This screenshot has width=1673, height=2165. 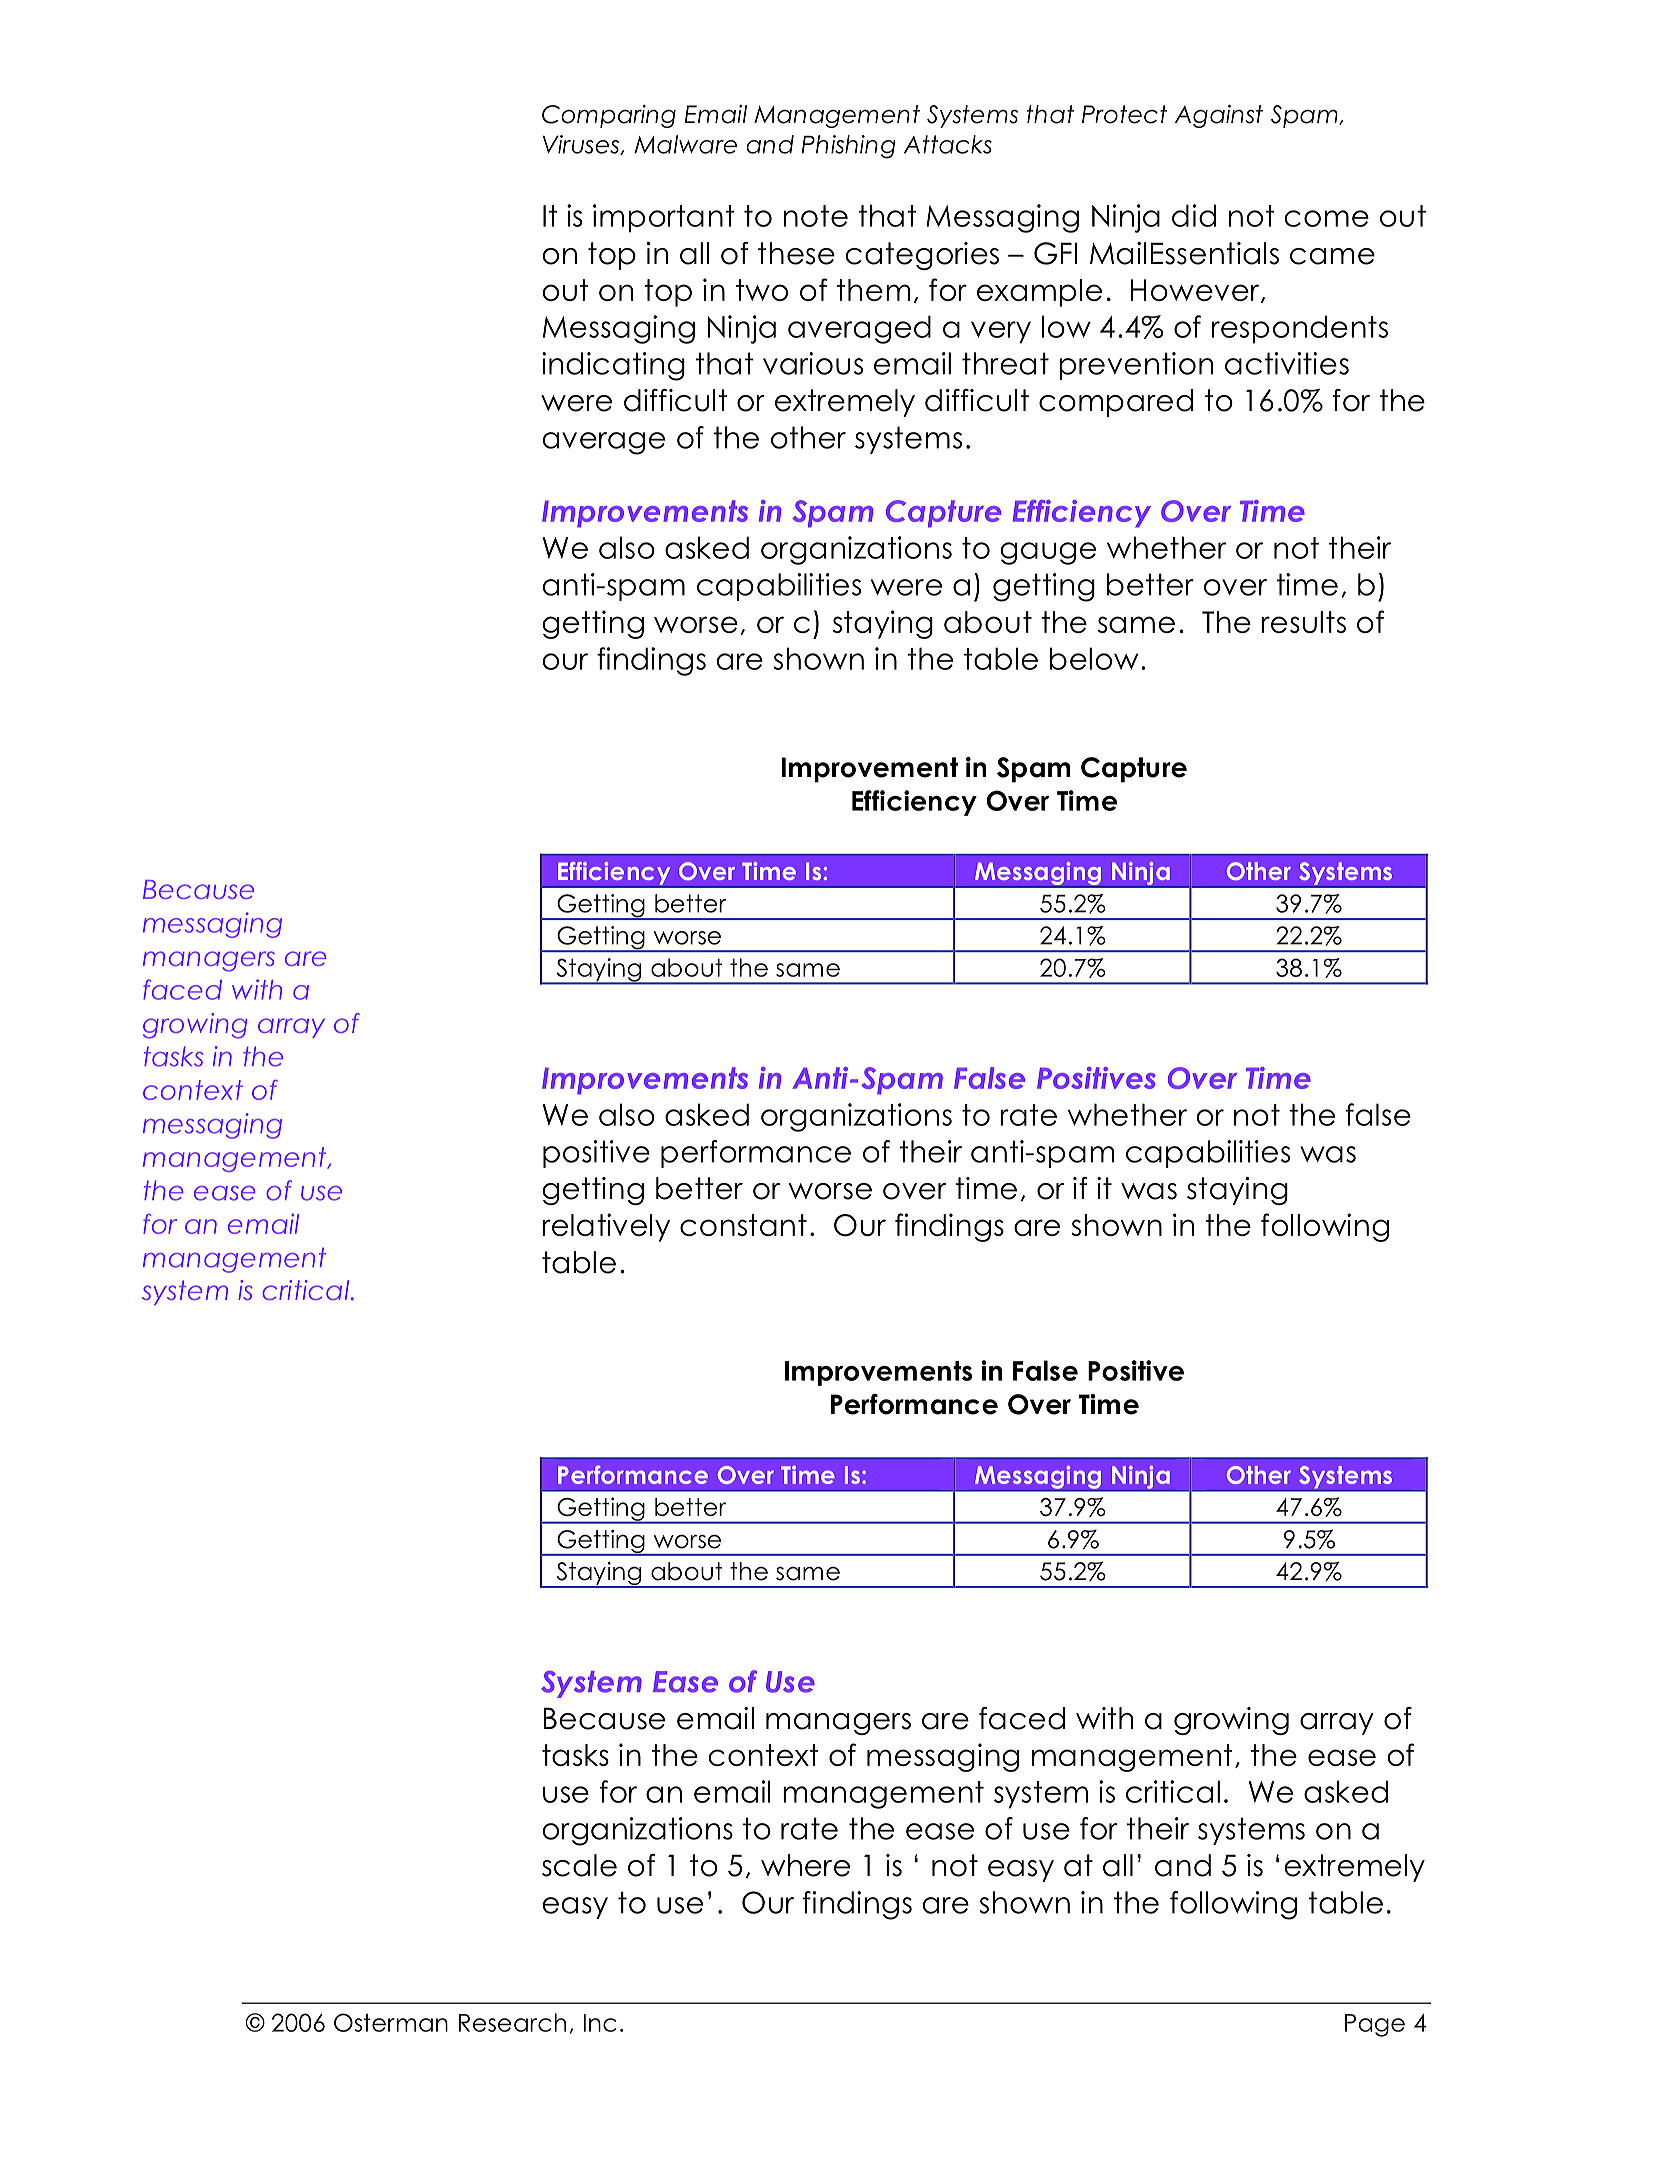 I want to click on come, so click(x=1326, y=218).
